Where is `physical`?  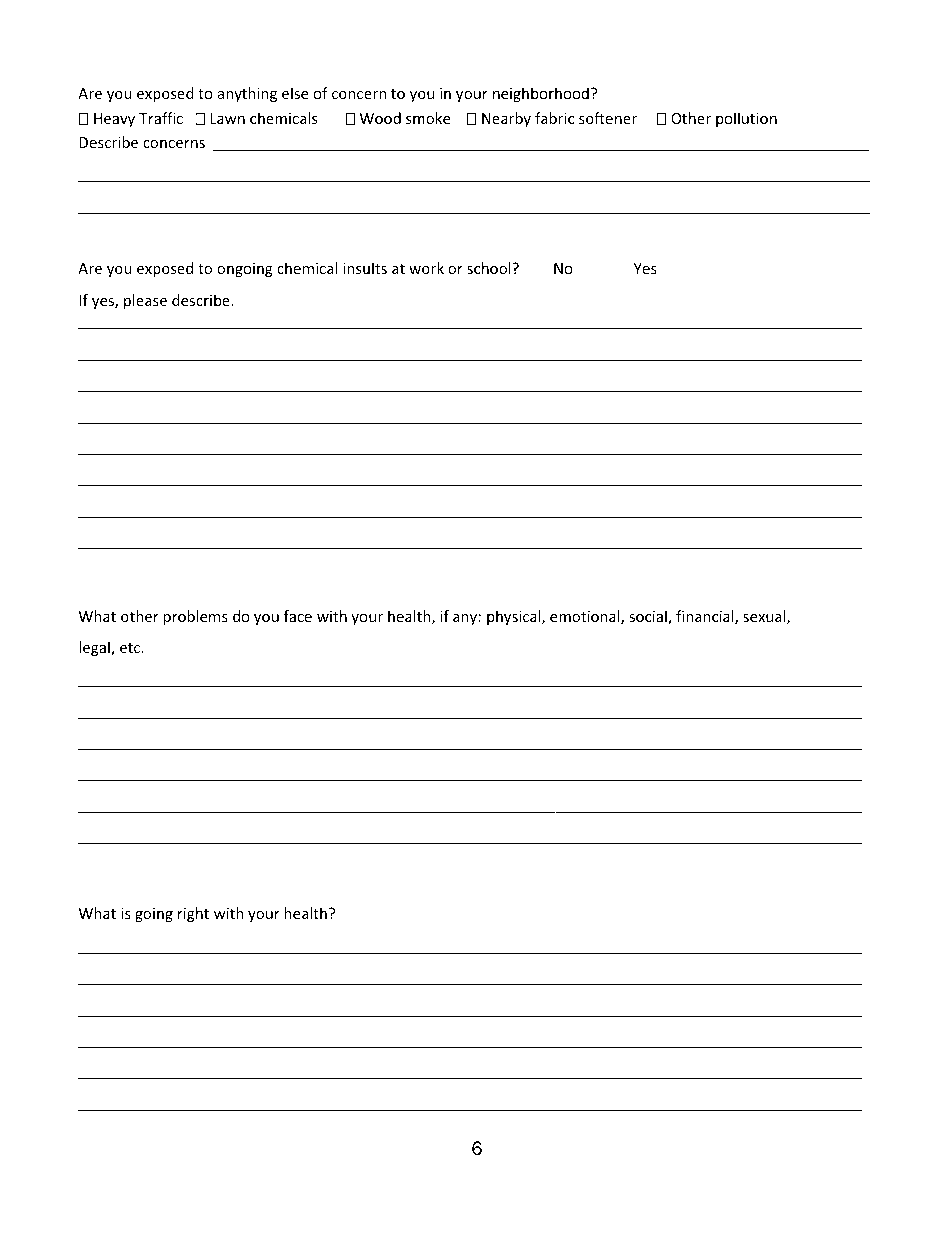
physical is located at coordinates (515, 617).
